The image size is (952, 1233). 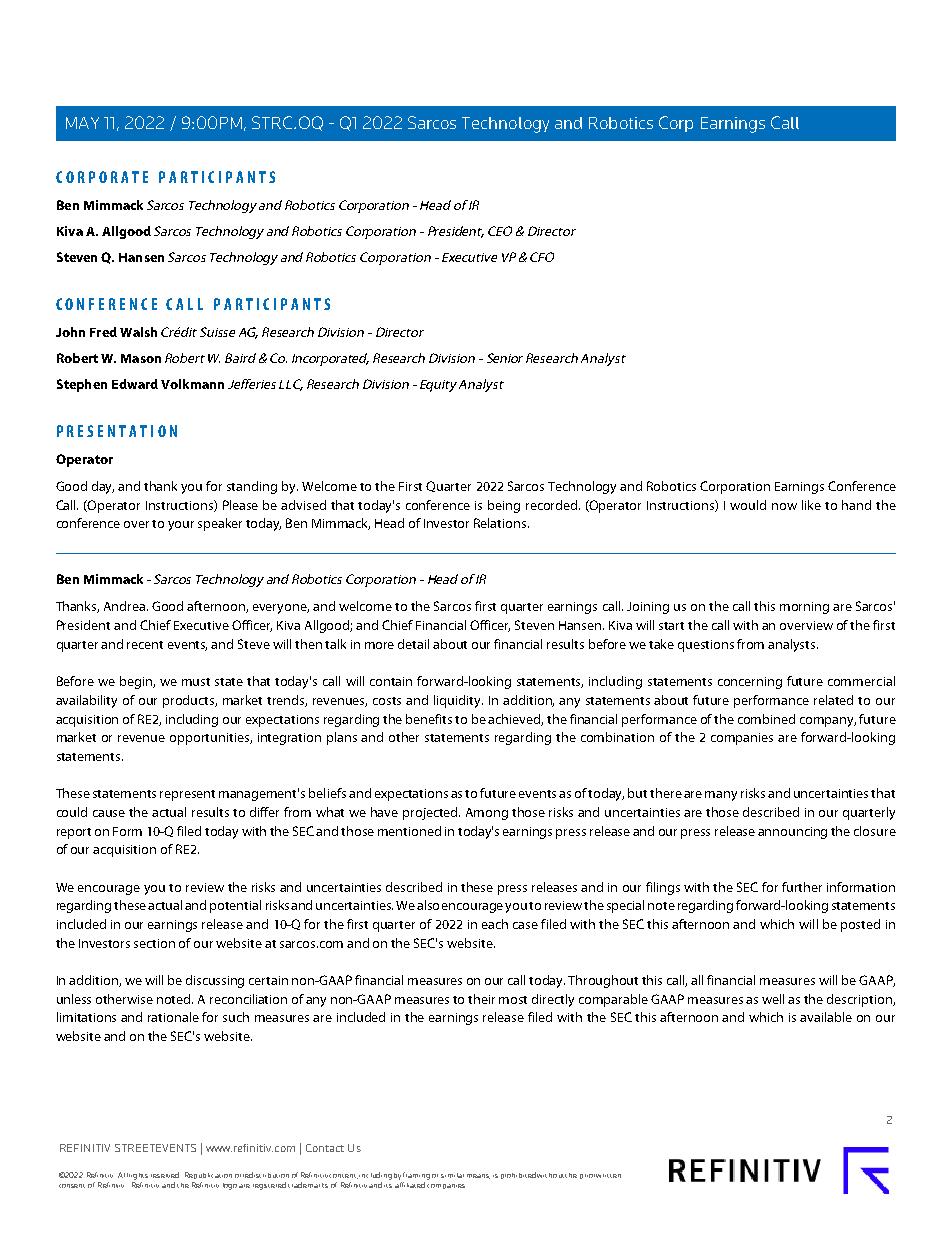 I want to click on each, so click(x=495, y=924).
